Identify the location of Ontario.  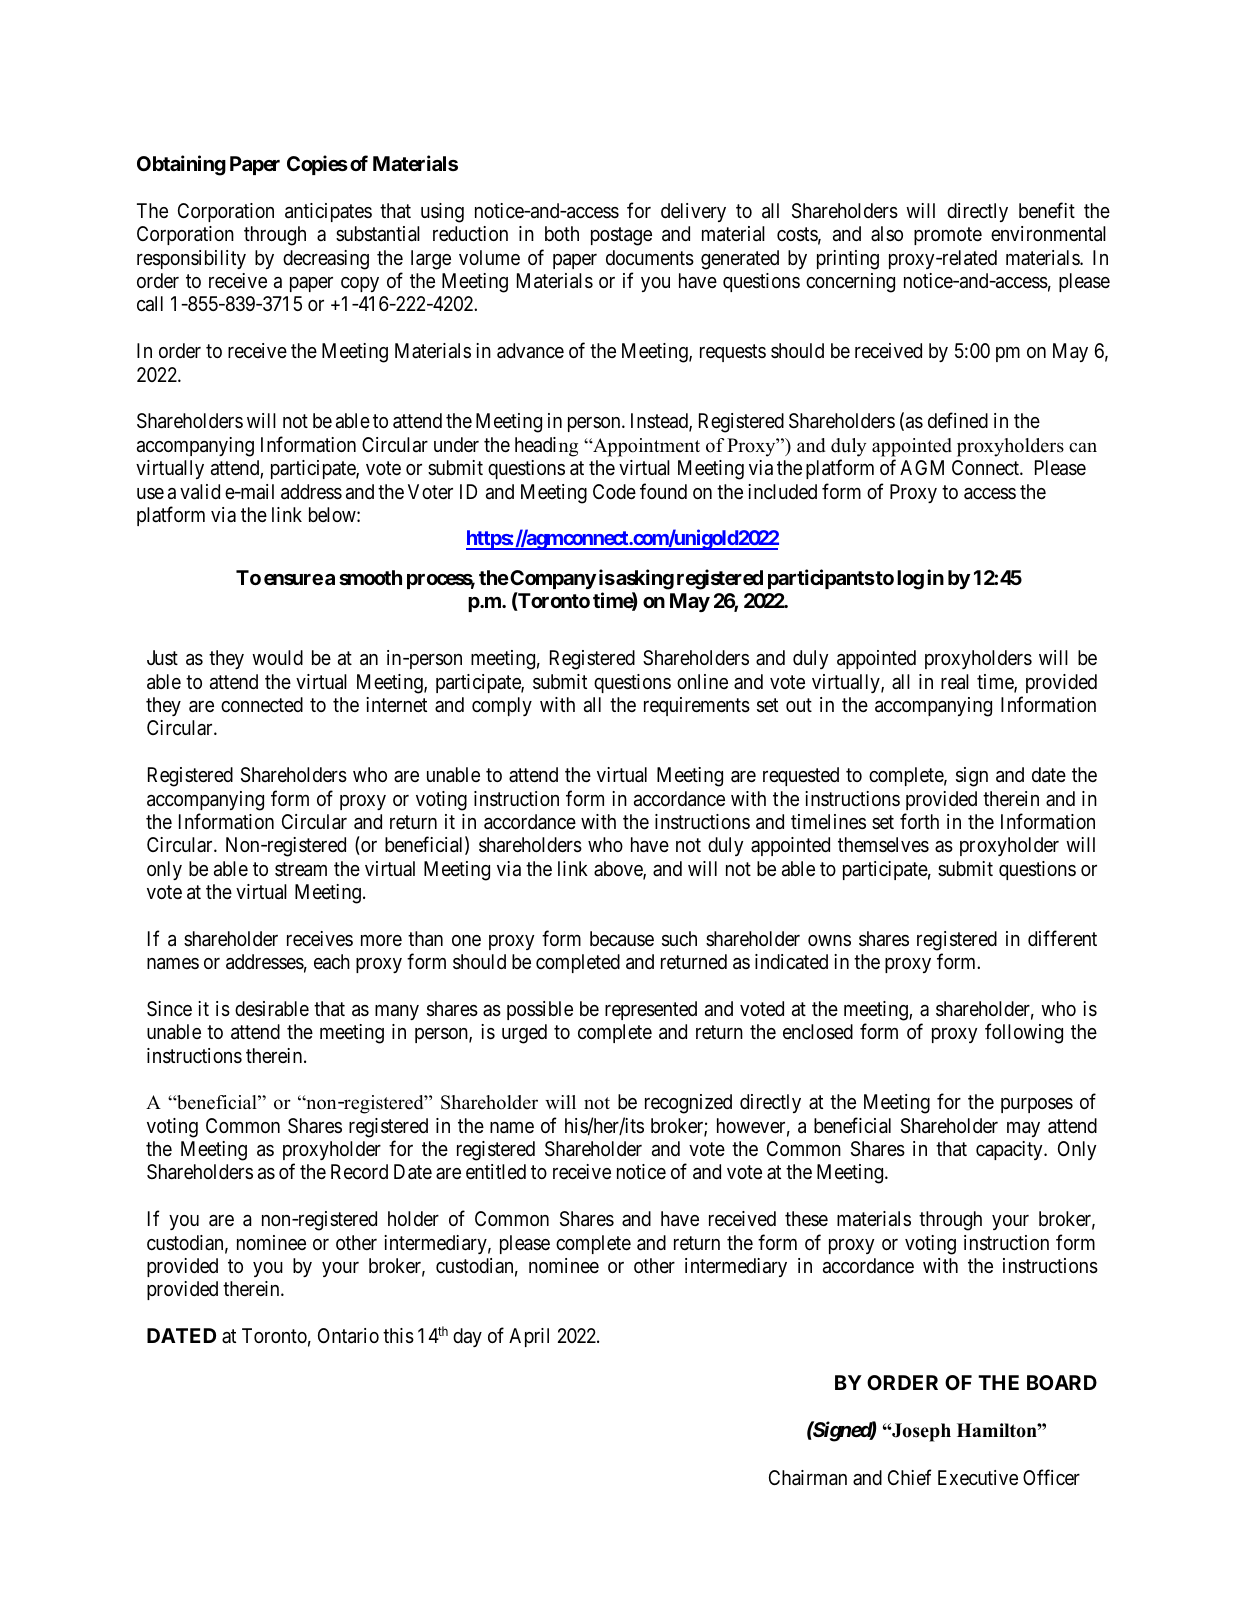
(348, 1336).
